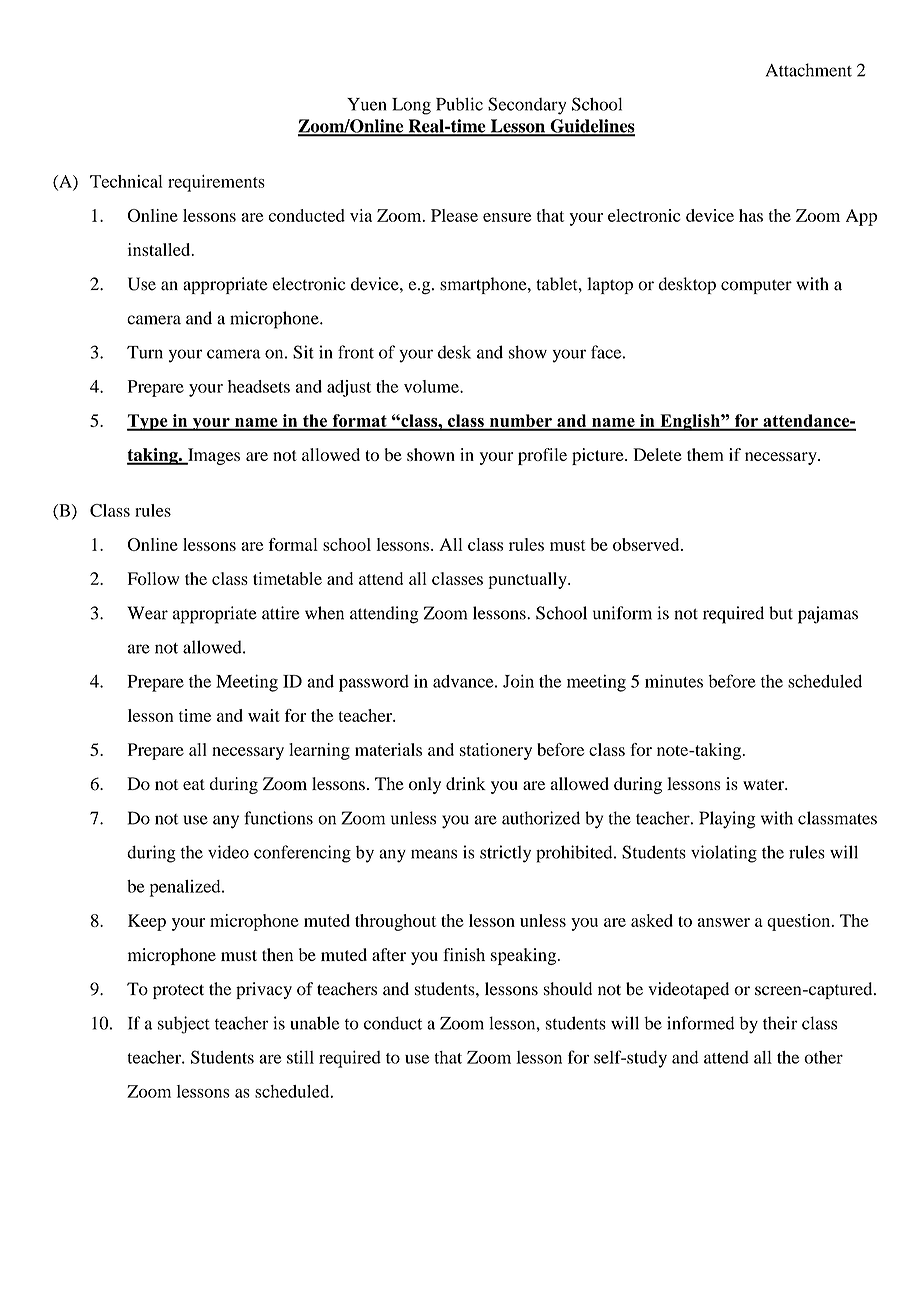 This image has height=1308, width=924. I want to click on Follow, so click(153, 578).
